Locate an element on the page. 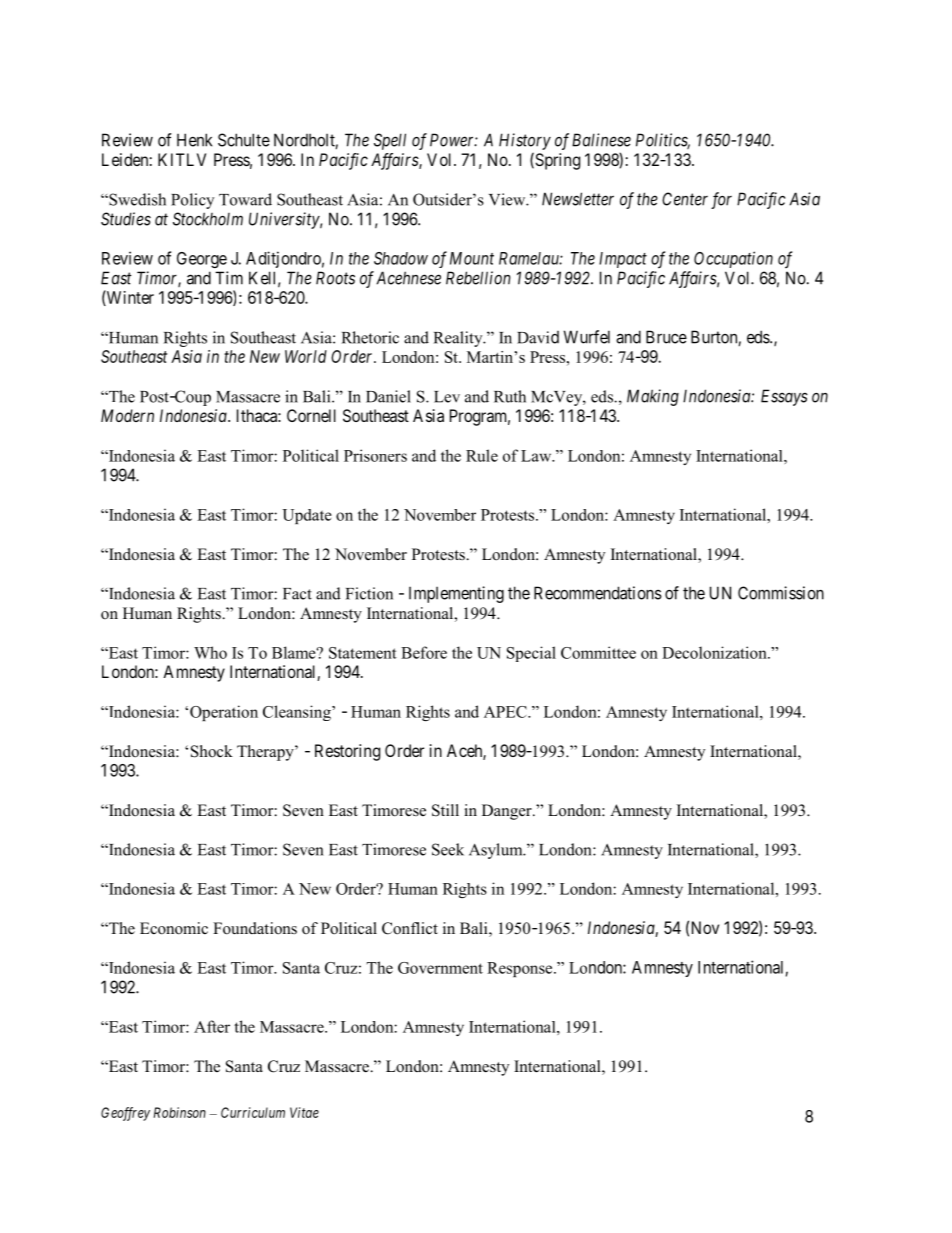  Vitae is located at coordinates (304, 1112).
